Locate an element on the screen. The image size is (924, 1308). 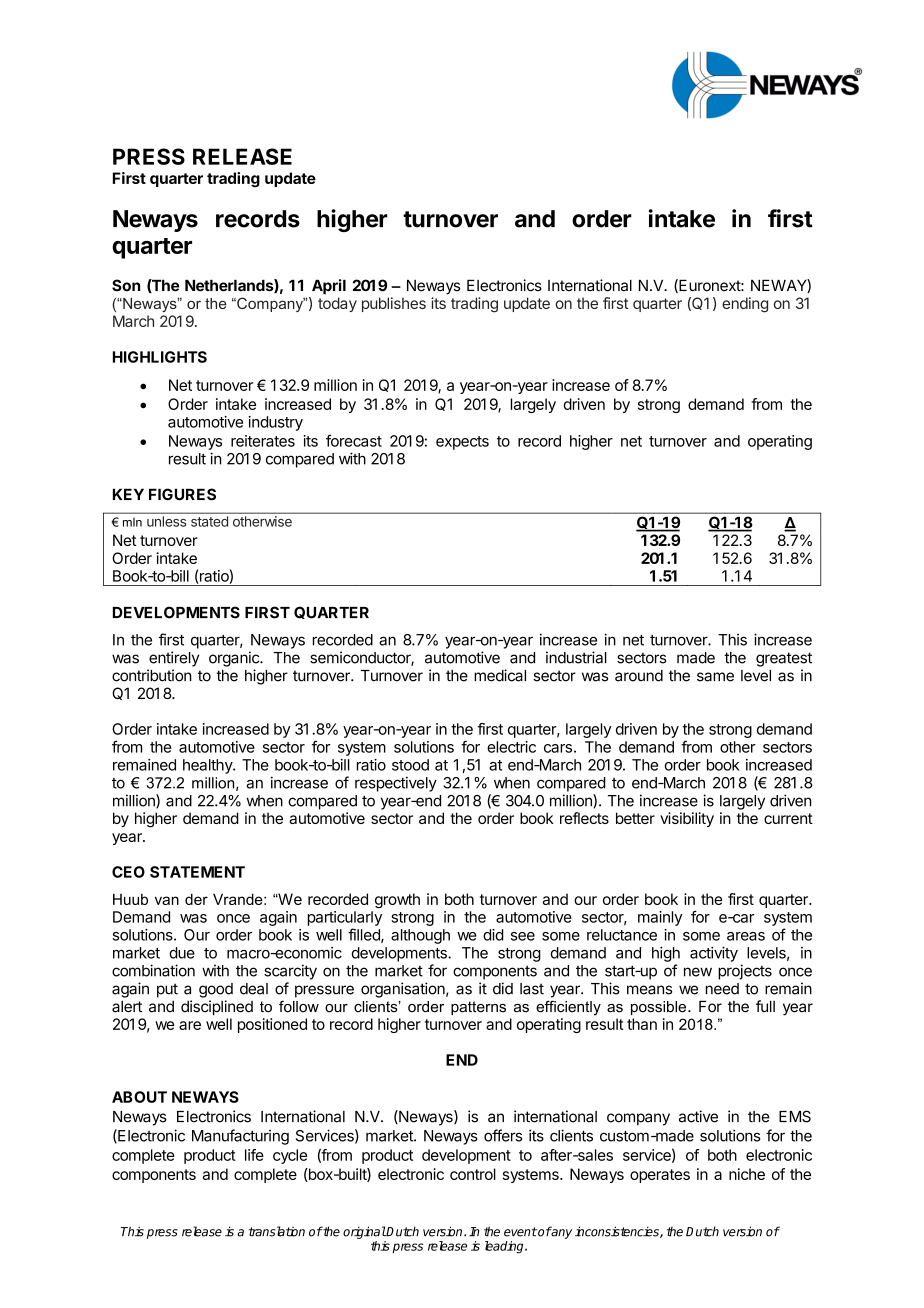
publishes is located at coordinates (394, 304).
